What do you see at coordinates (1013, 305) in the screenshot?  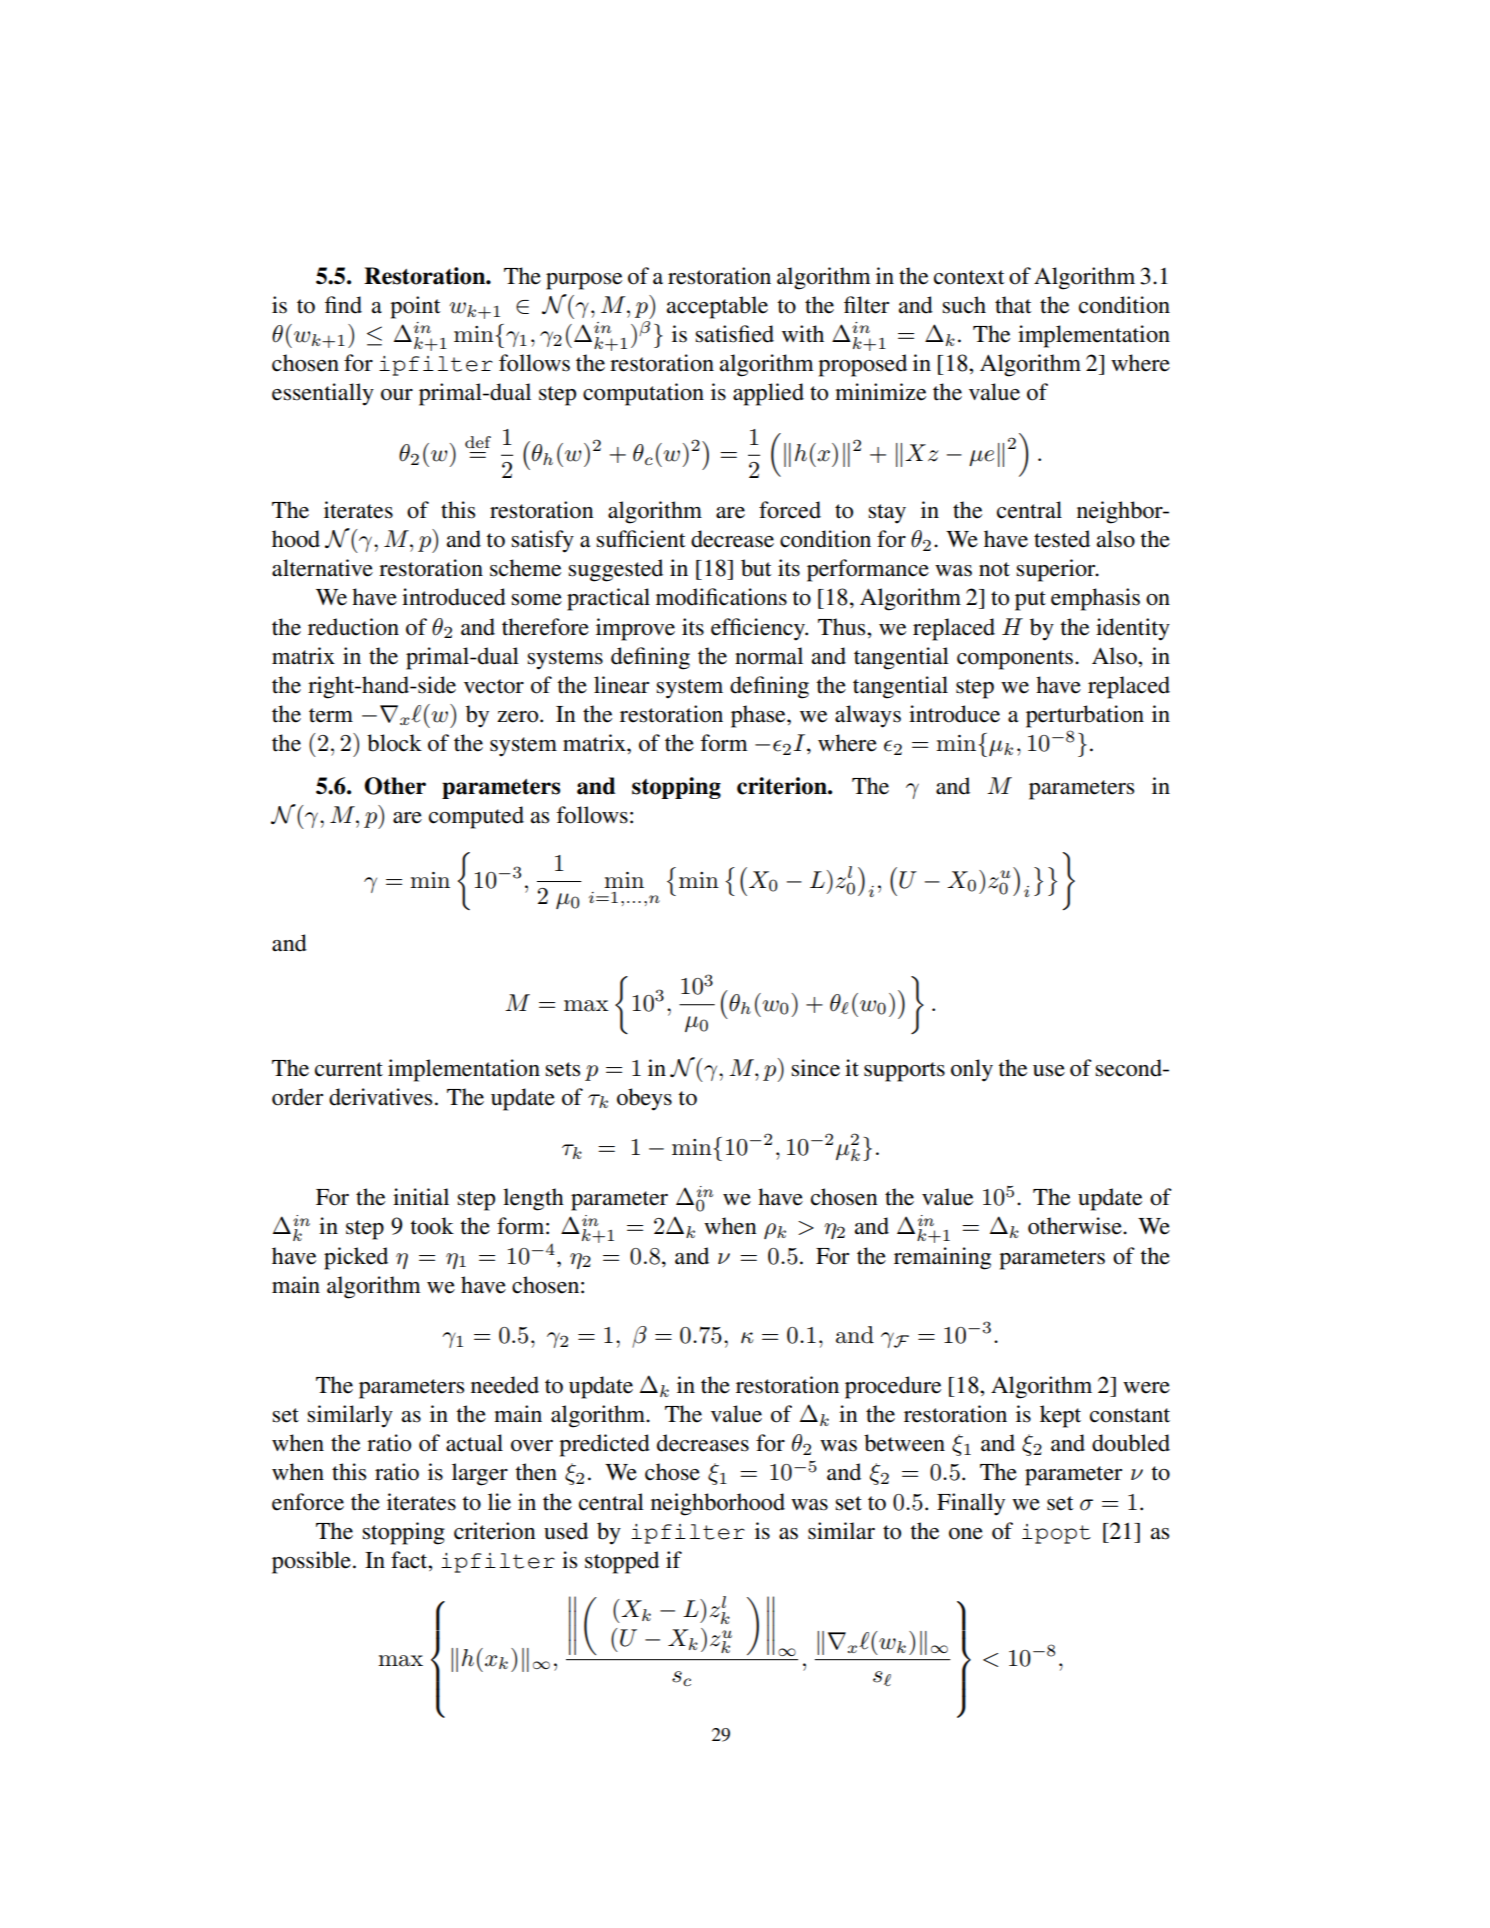 I see `that` at bounding box center [1013, 305].
